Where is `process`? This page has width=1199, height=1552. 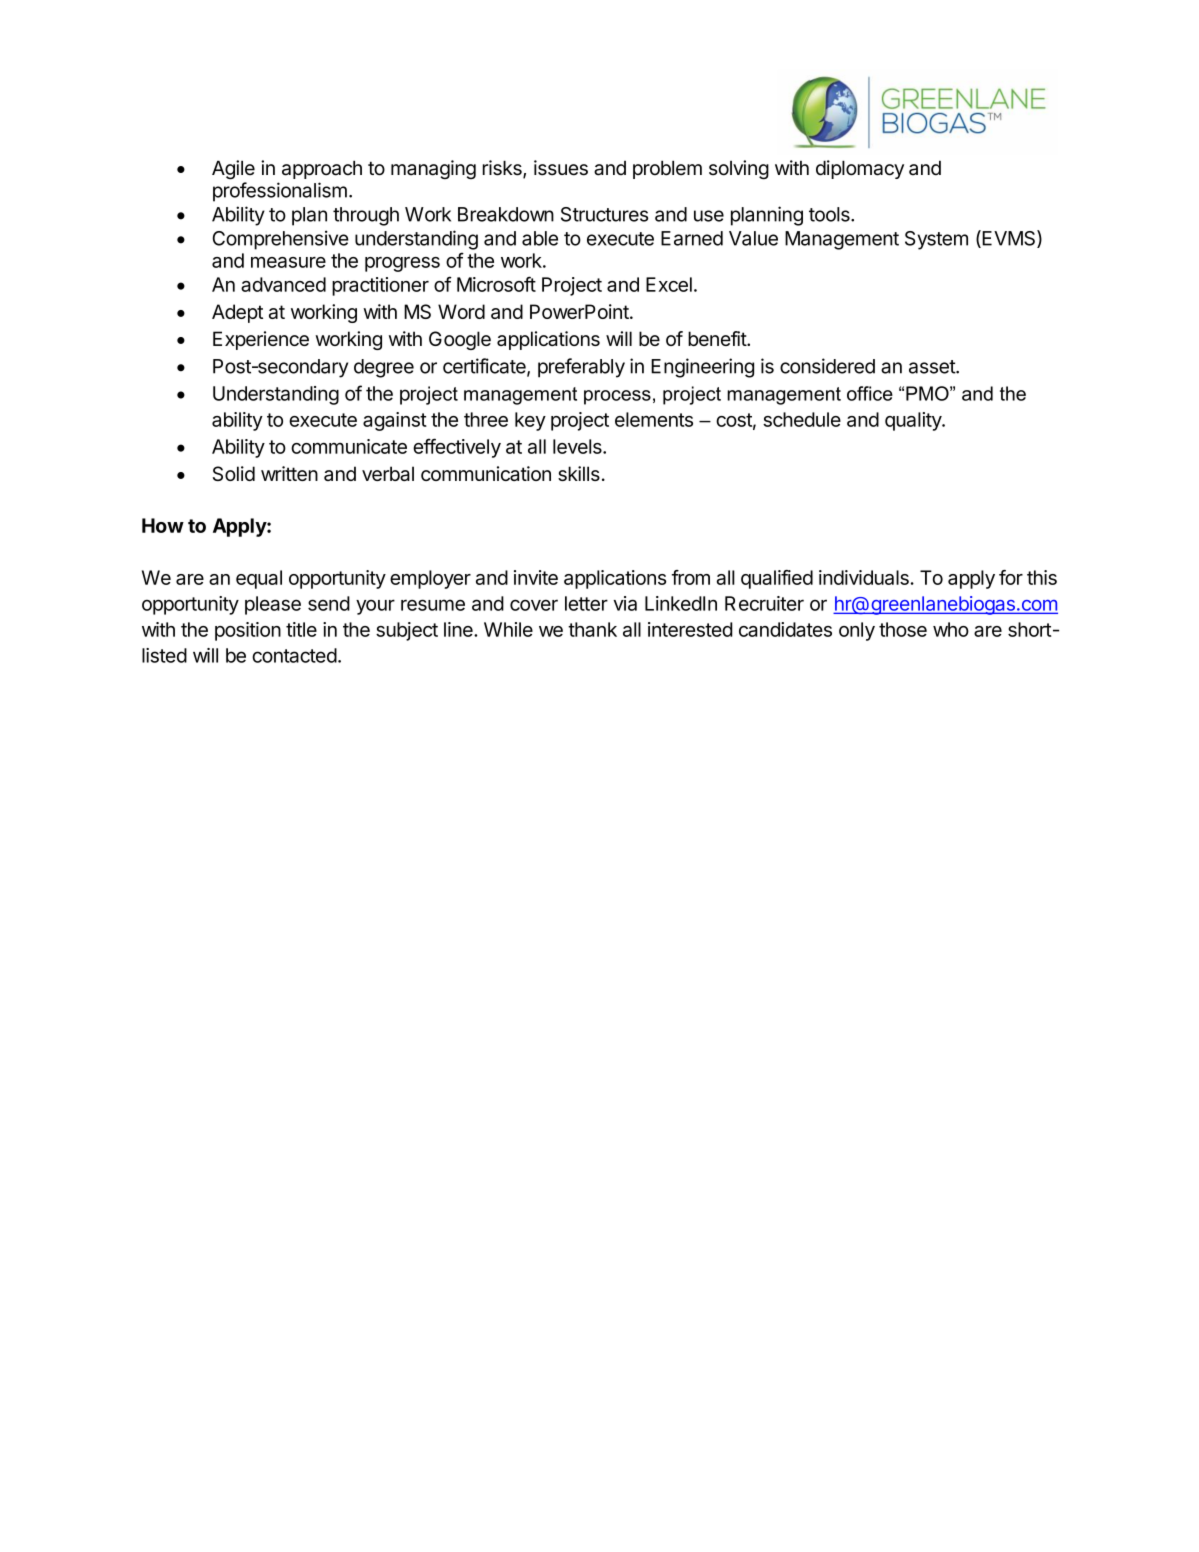
process is located at coordinates (617, 397).
